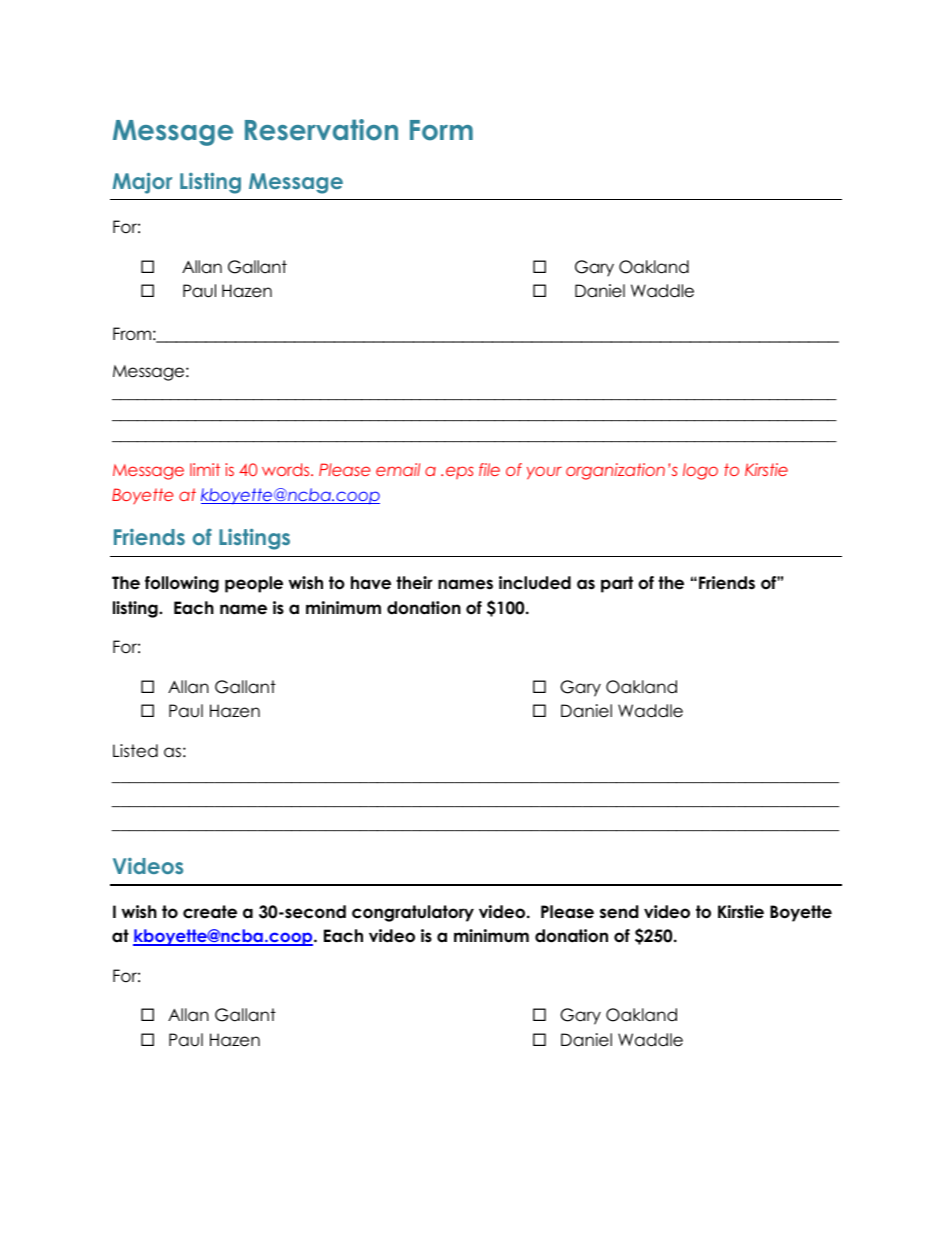 The width and height of the page is (952, 1233). Describe the element at coordinates (205, 469) in the page. I see `limit` at that location.
